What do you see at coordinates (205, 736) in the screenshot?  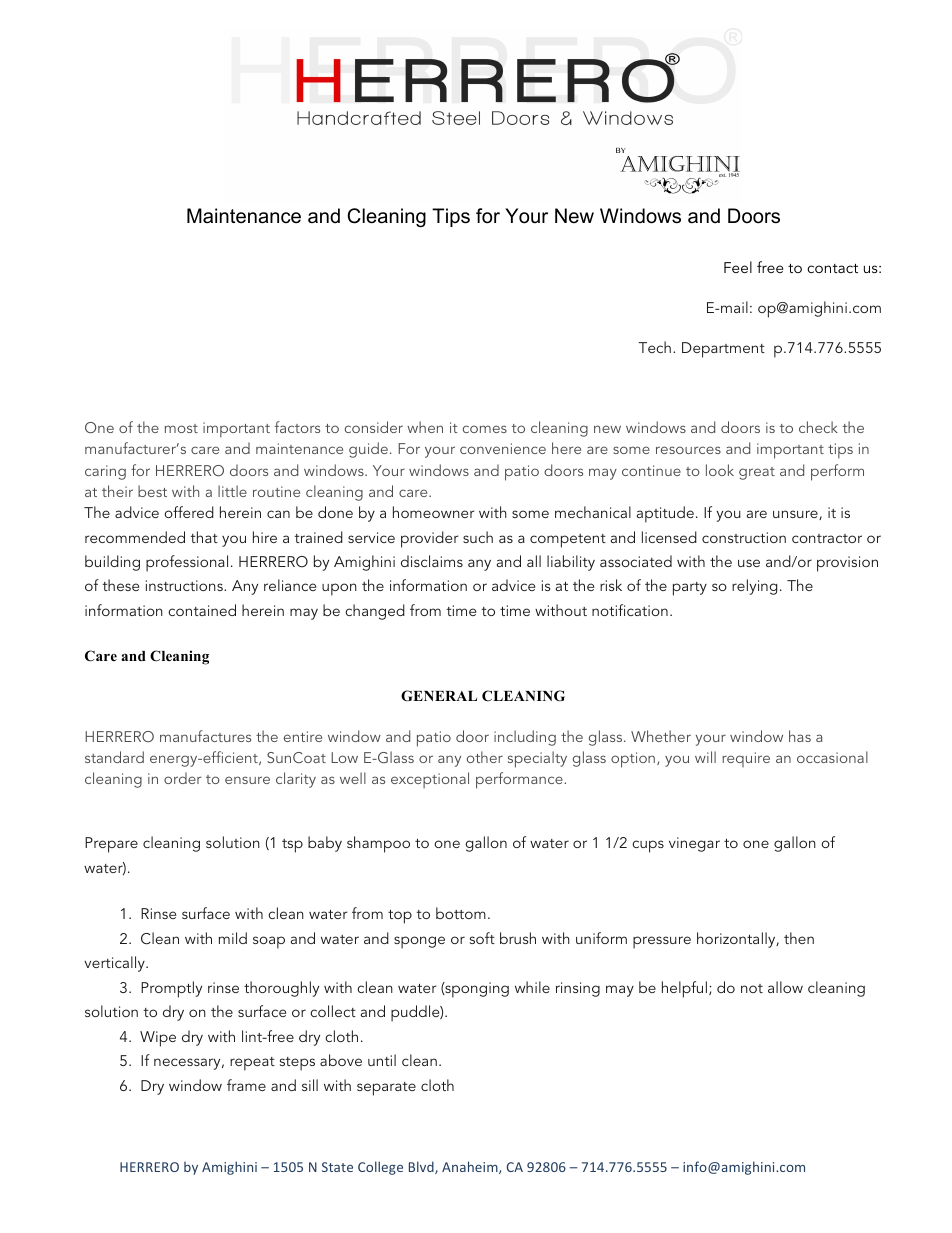 I see `manufactures` at bounding box center [205, 736].
